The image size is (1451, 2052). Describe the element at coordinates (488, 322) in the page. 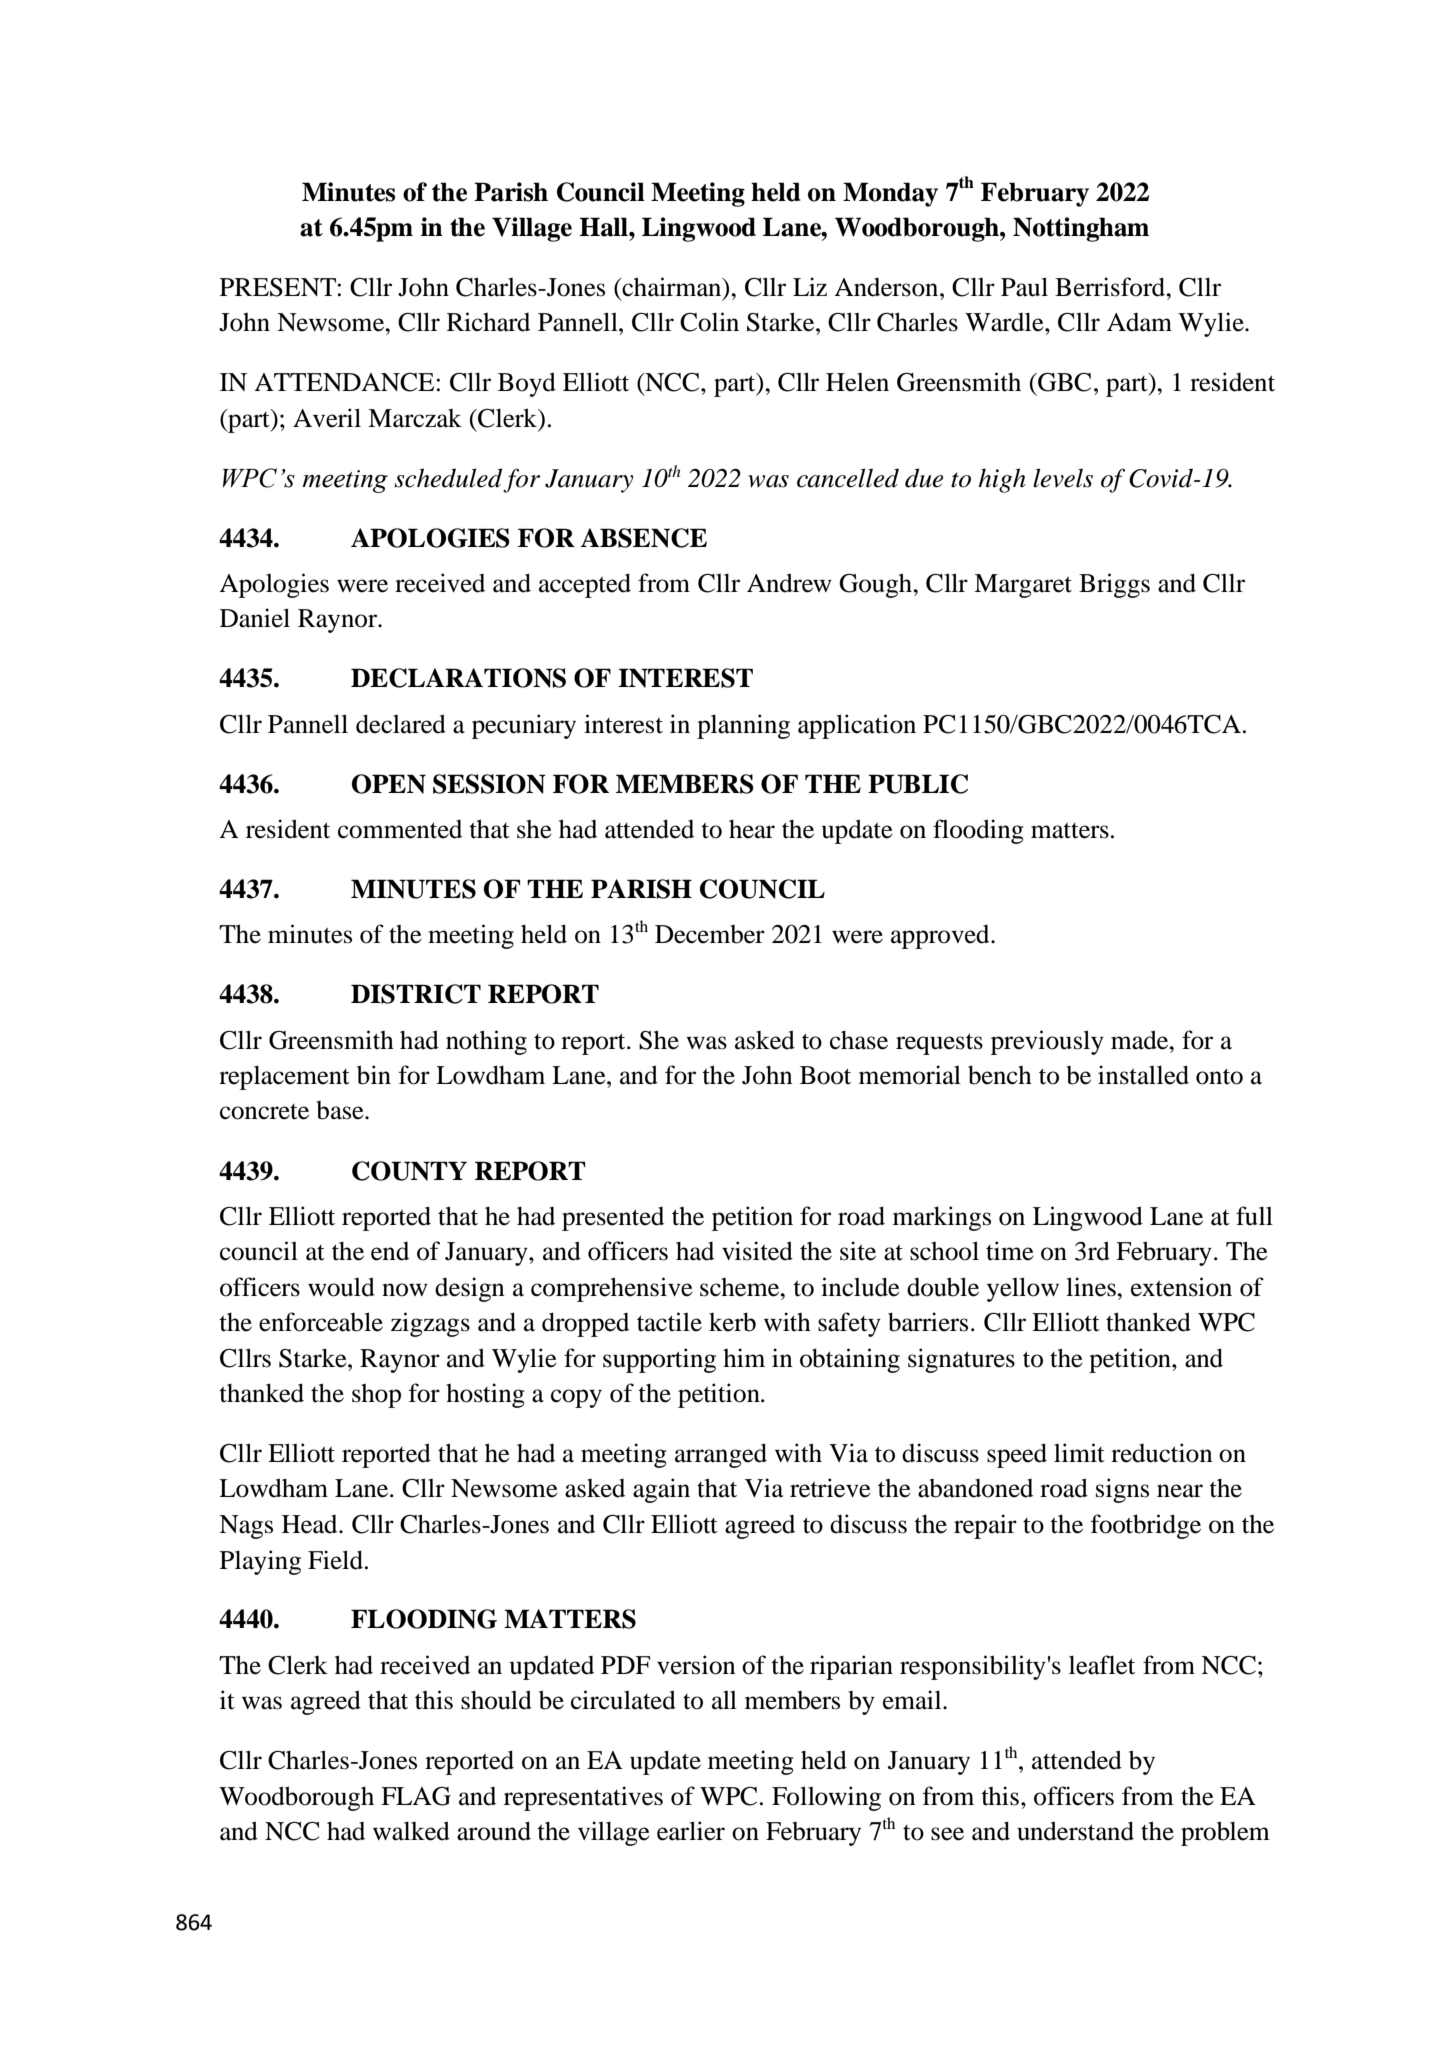

I see `Richard` at that location.
